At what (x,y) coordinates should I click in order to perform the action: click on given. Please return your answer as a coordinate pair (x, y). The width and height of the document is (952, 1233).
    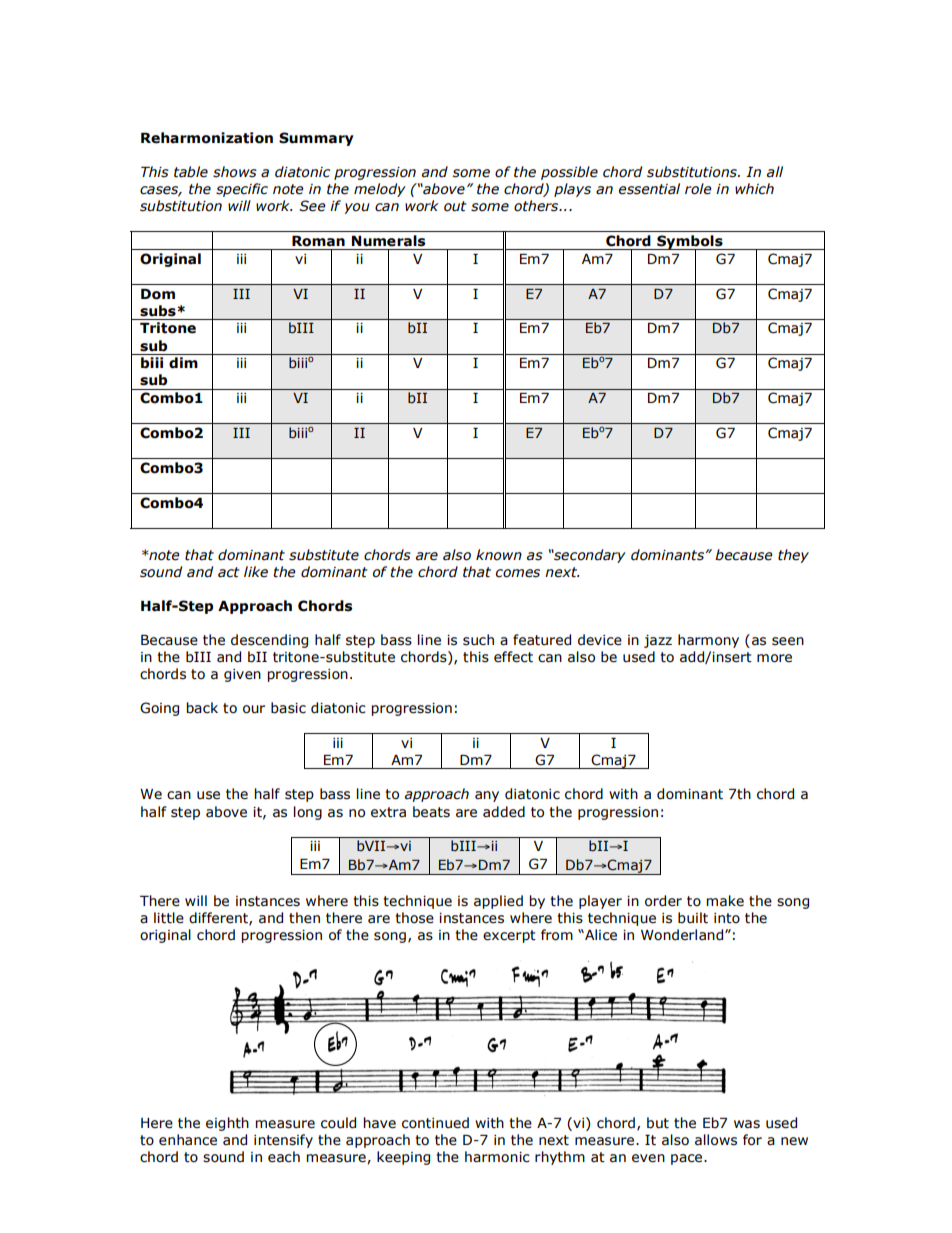
    Looking at the image, I should click on (242, 675).
